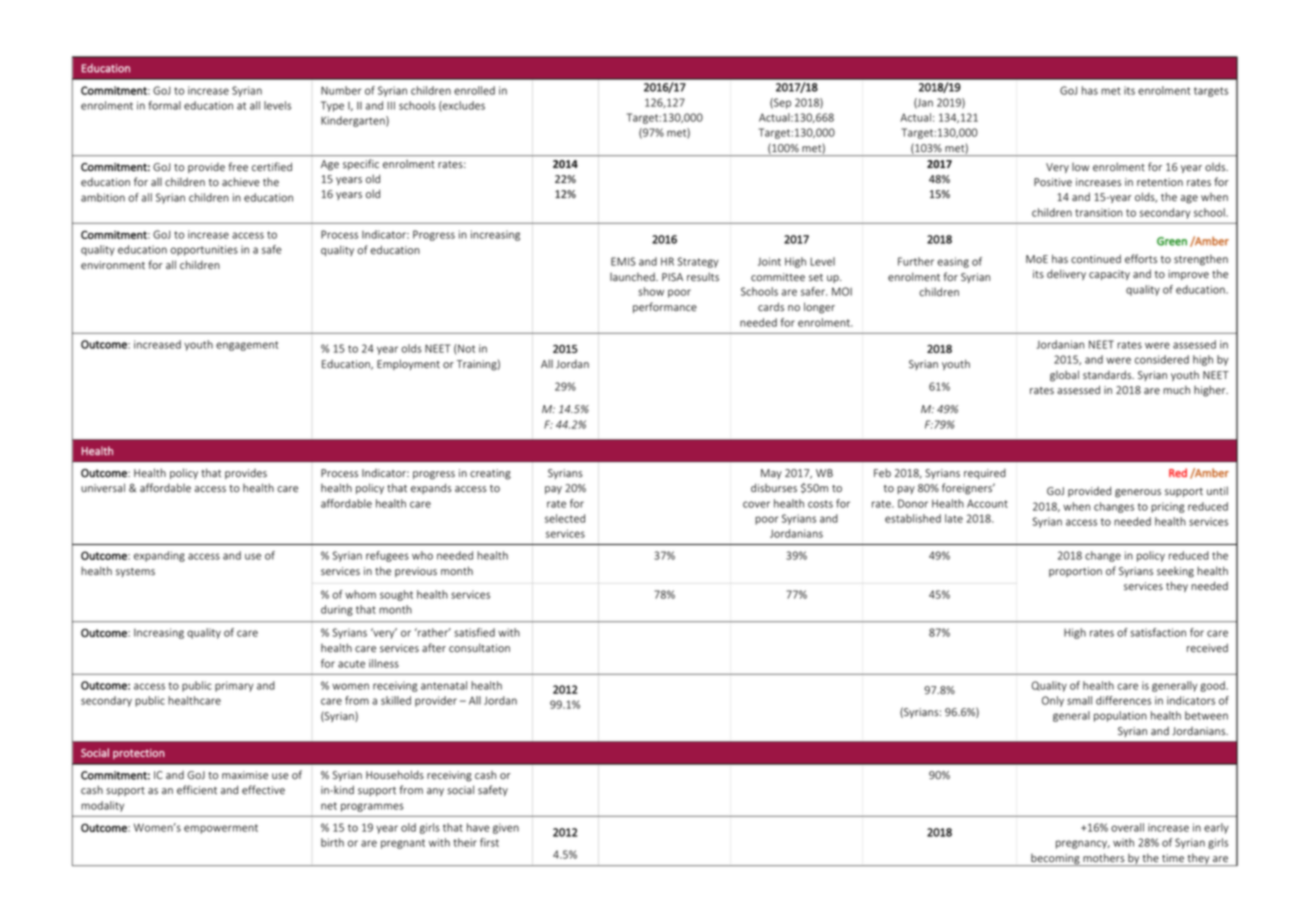 The image size is (1308, 924). What do you see at coordinates (165, 105) in the page?
I see `formal` at bounding box center [165, 105].
